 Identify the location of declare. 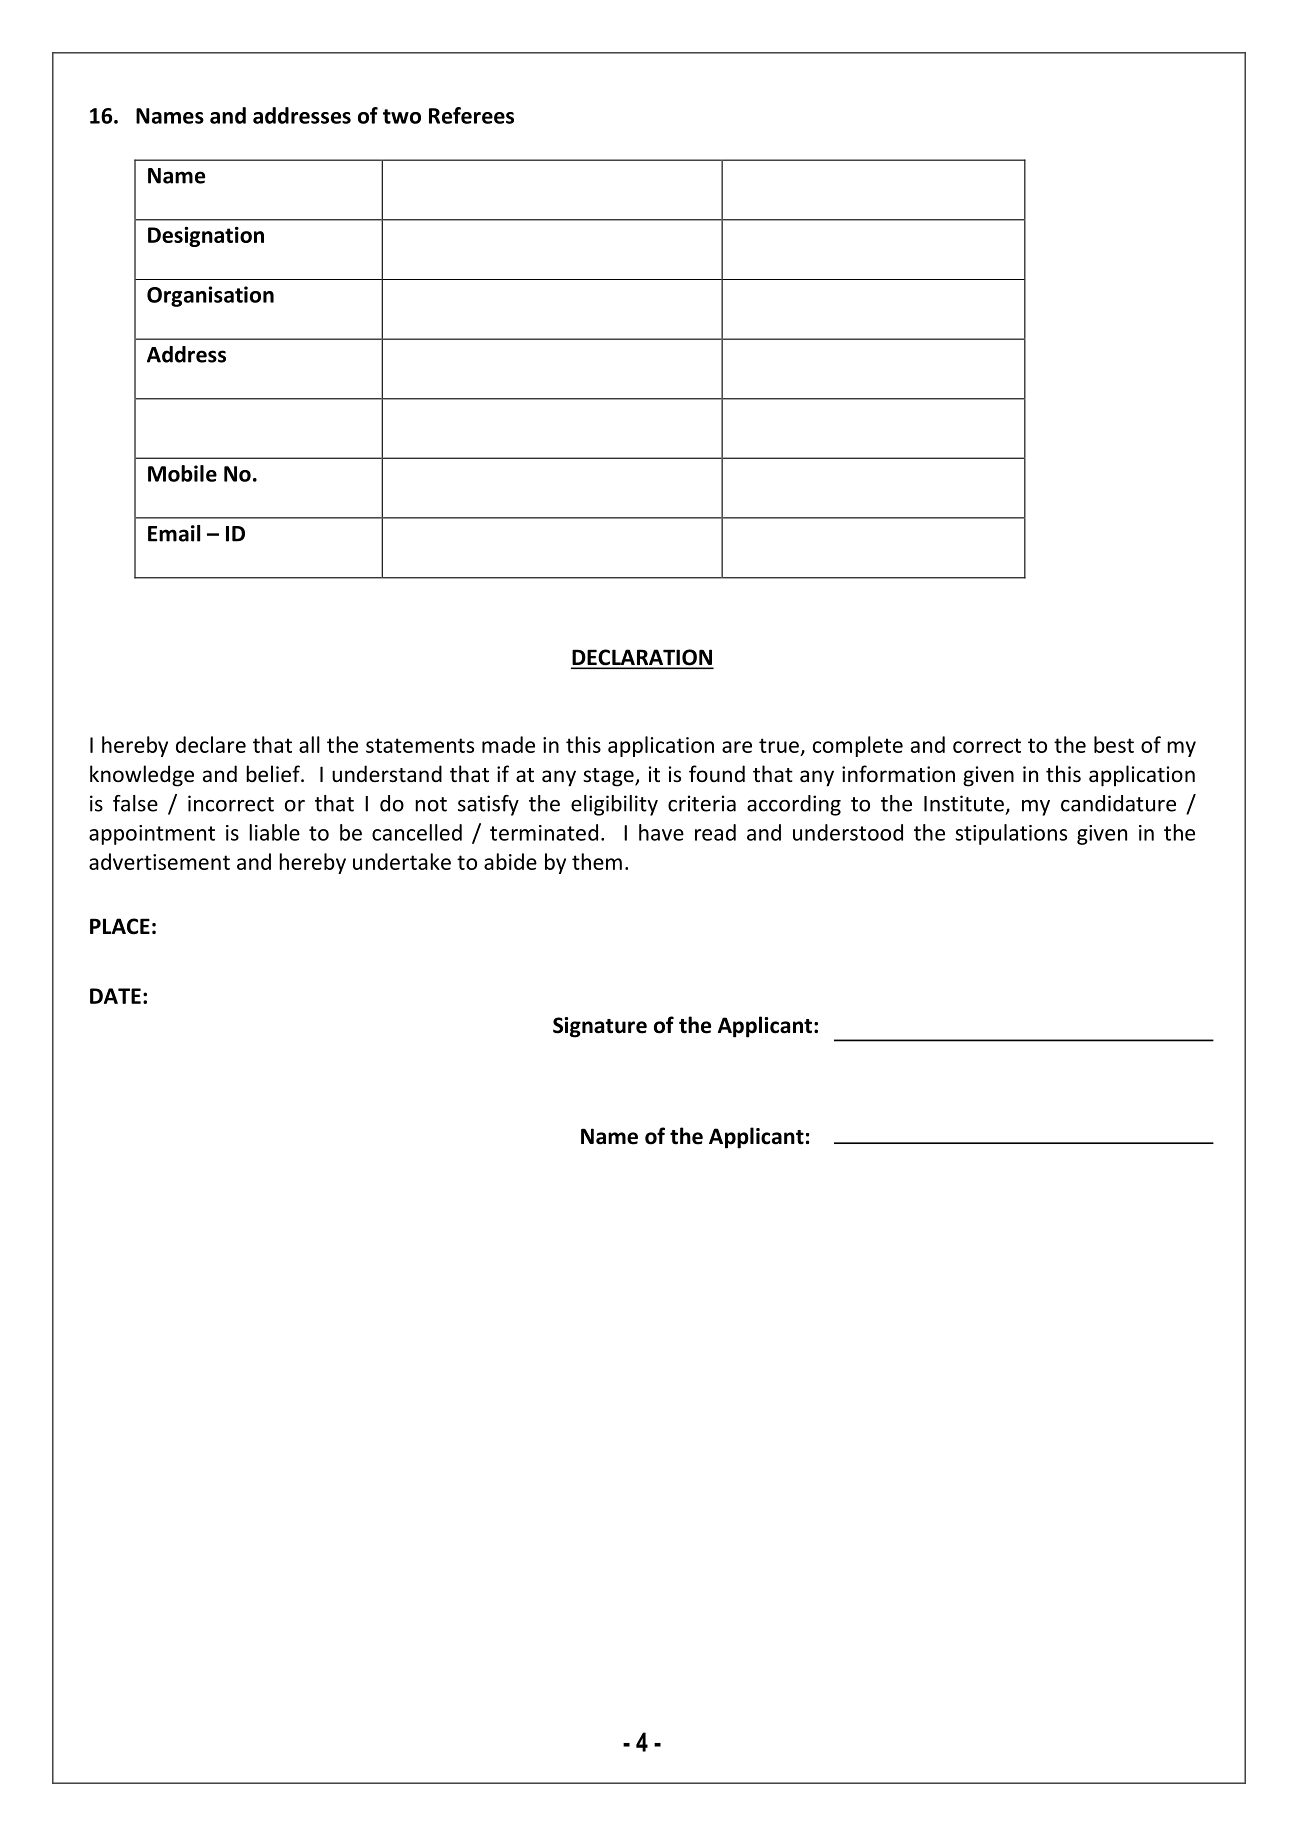
(211, 744).
